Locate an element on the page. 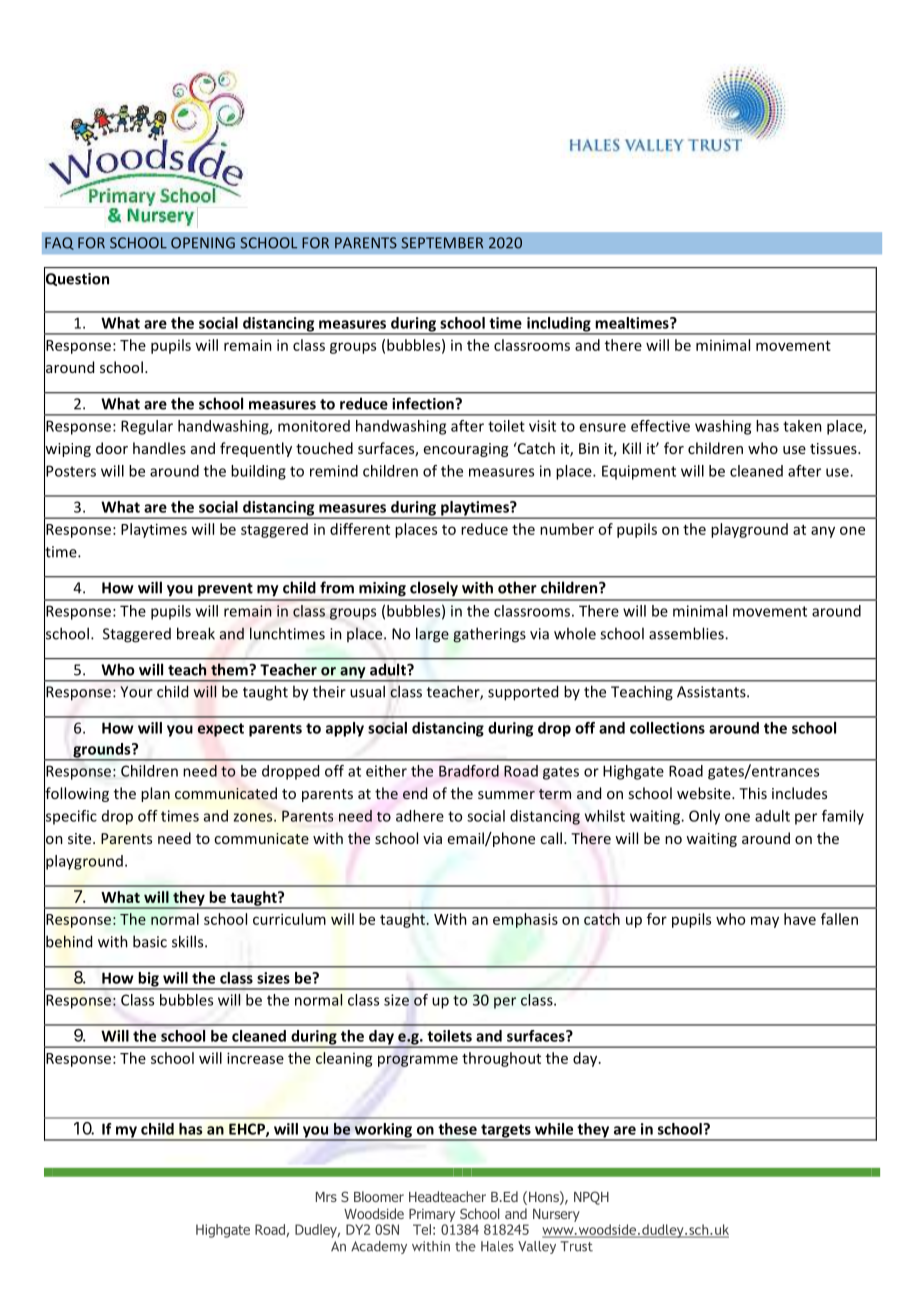  Mrs is located at coordinates (326, 1197).
